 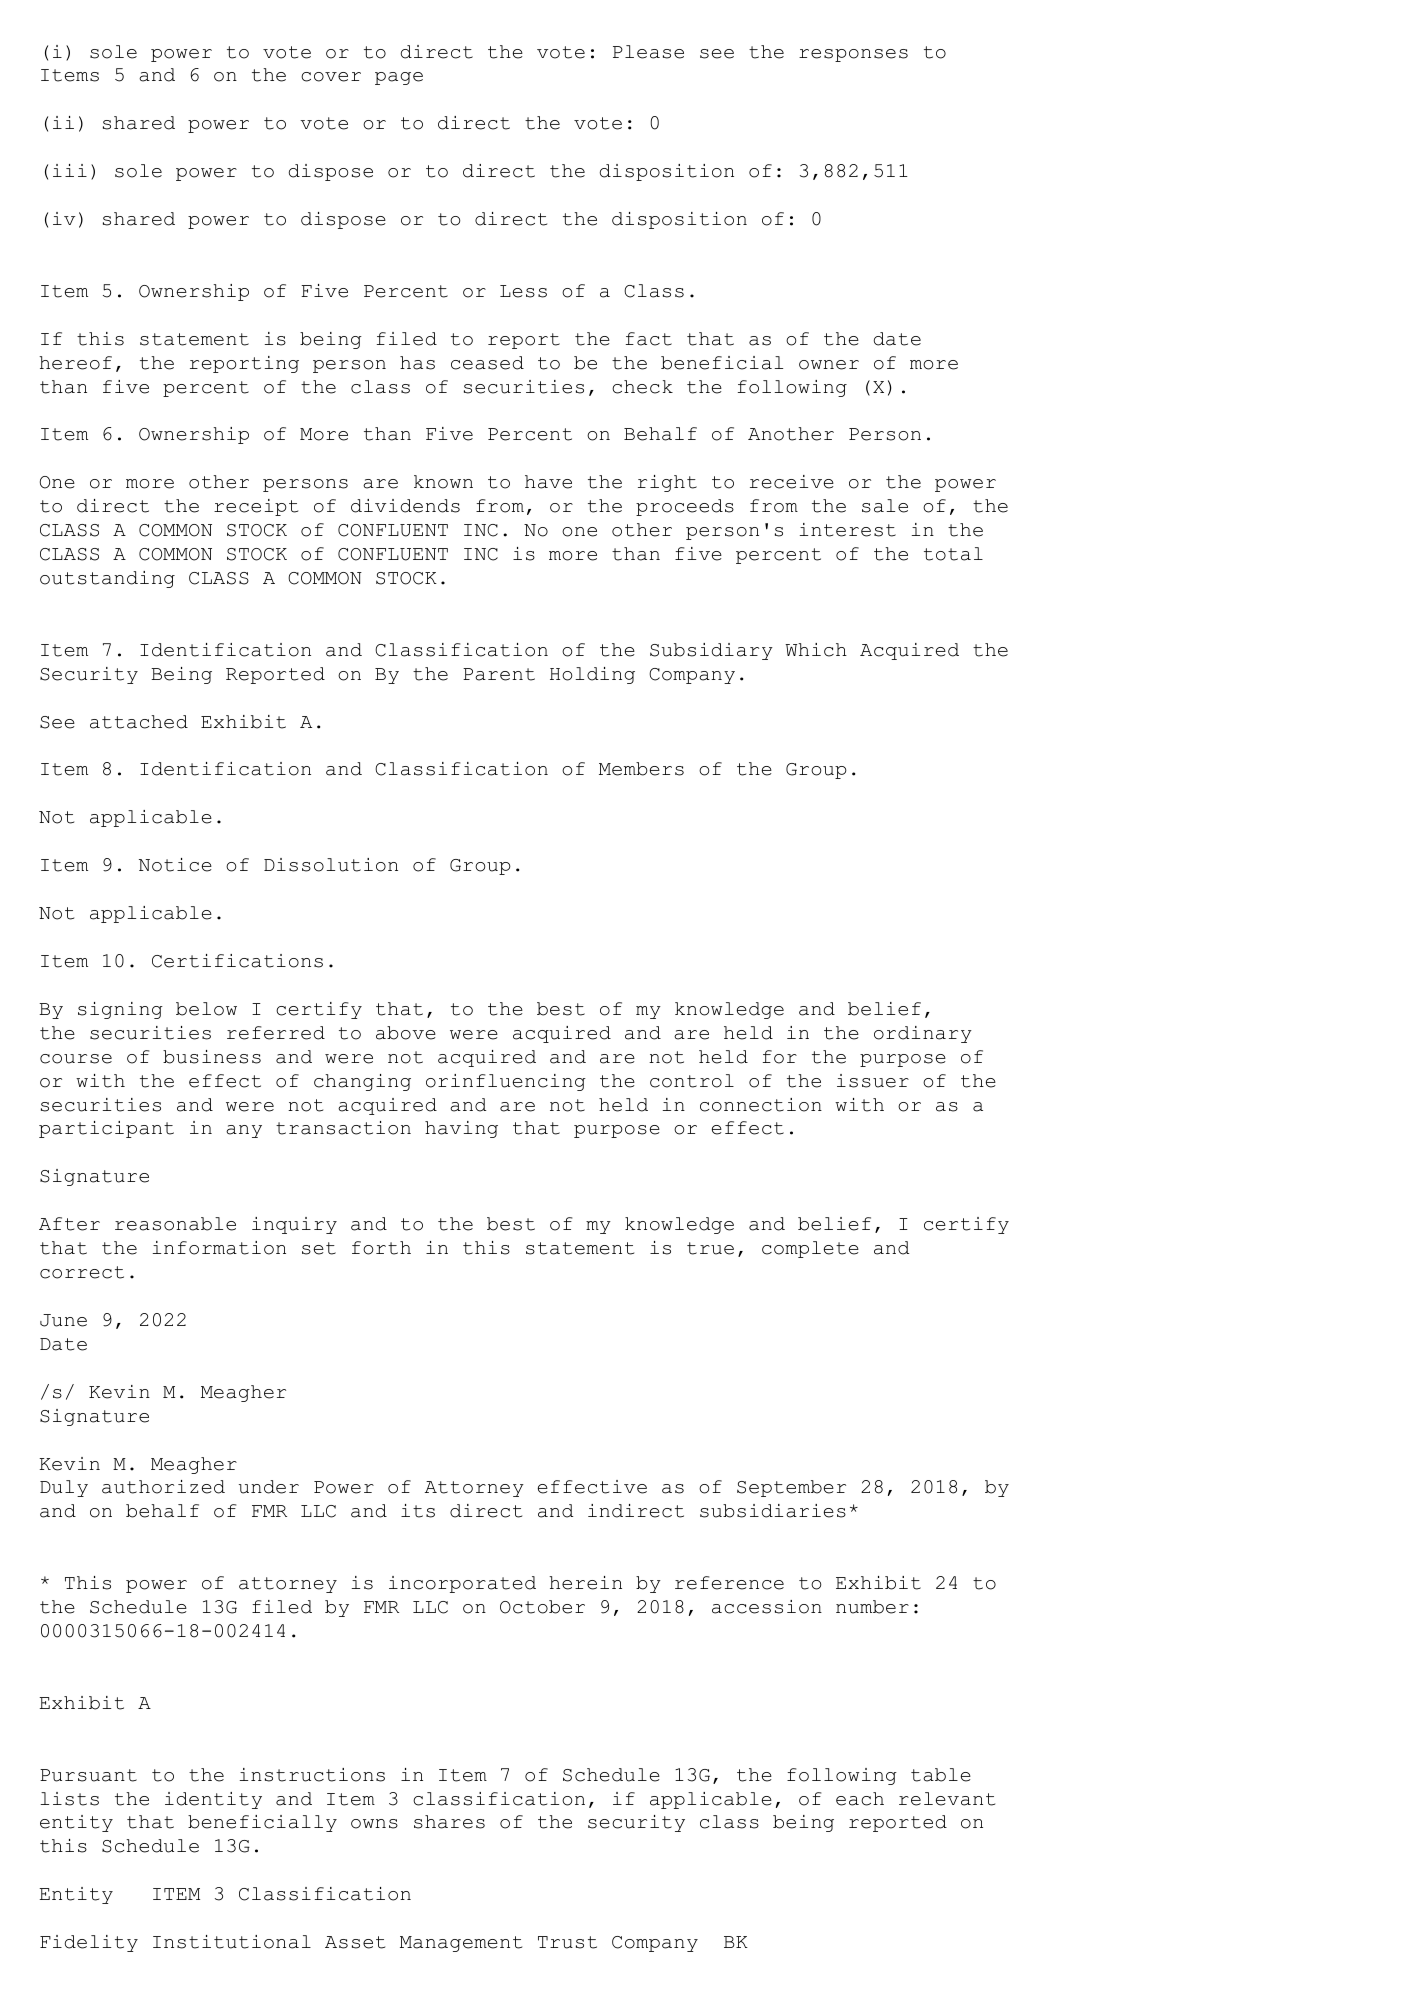 I want to click on each, so click(x=860, y=1799).
